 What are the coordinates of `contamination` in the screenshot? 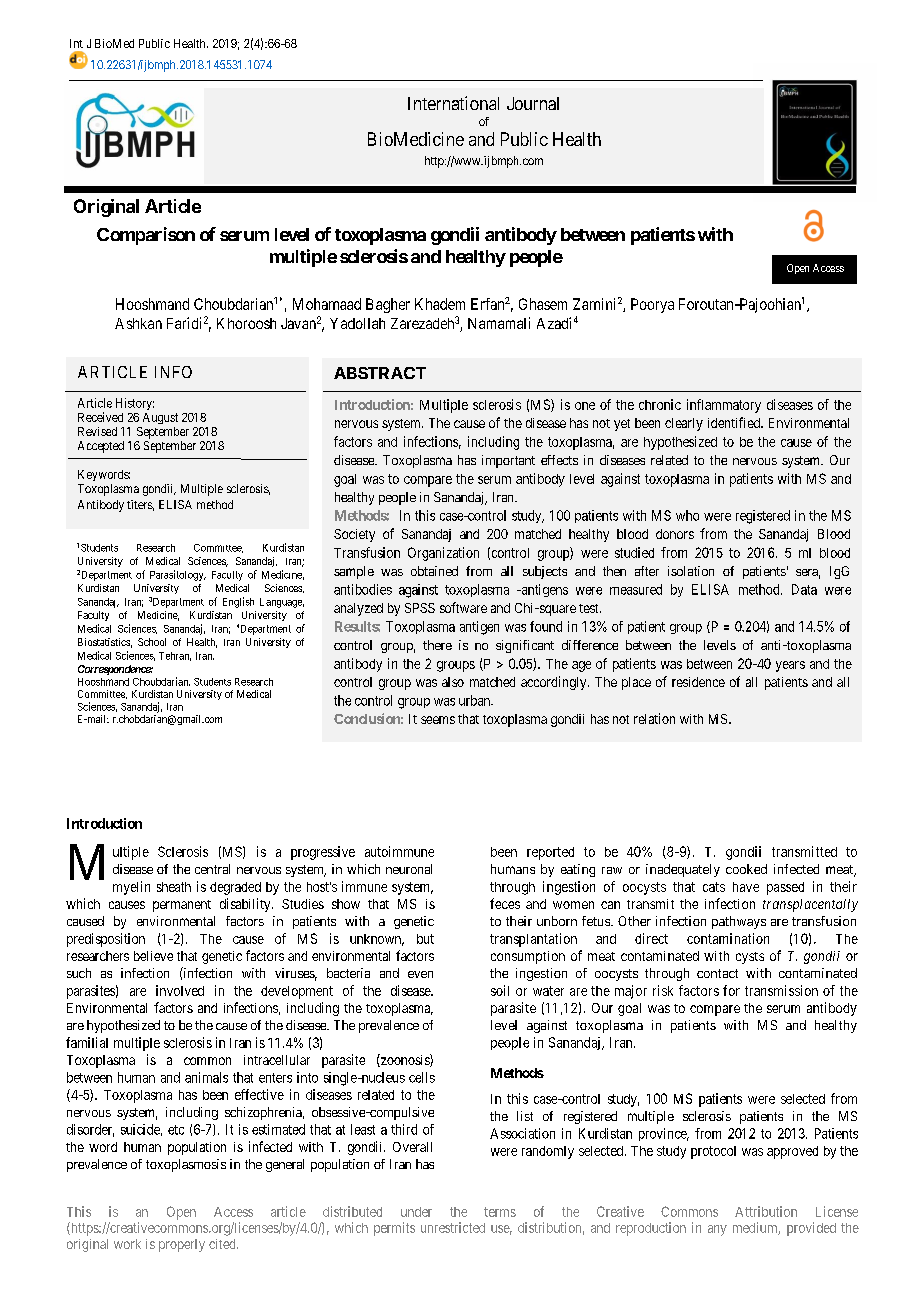 It's located at (728, 938).
